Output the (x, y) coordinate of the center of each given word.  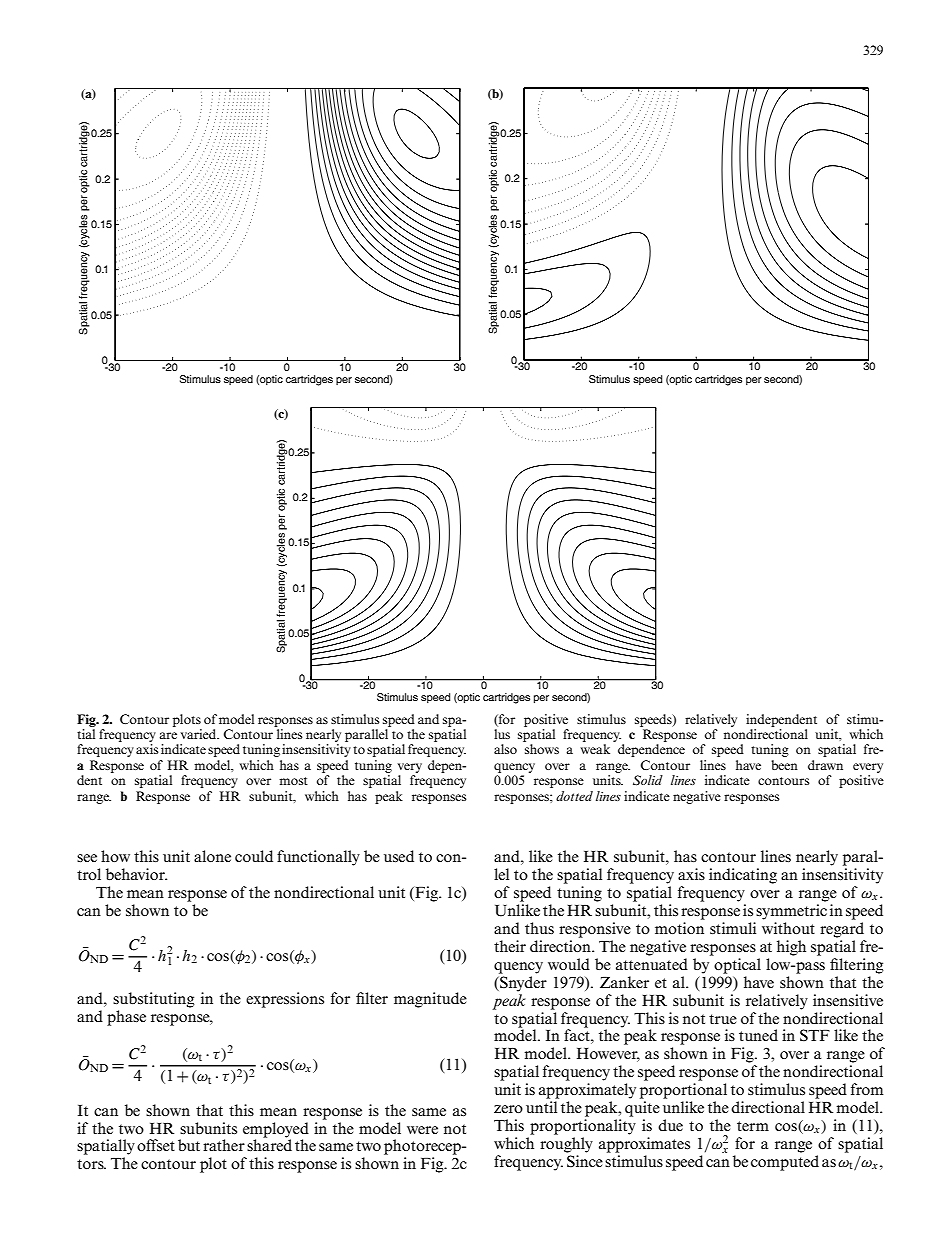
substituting (154, 1000)
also (505, 749)
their (510, 946)
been (784, 765)
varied (200, 734)
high (791, 948)
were (422, 1130)
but (189, 1145)
